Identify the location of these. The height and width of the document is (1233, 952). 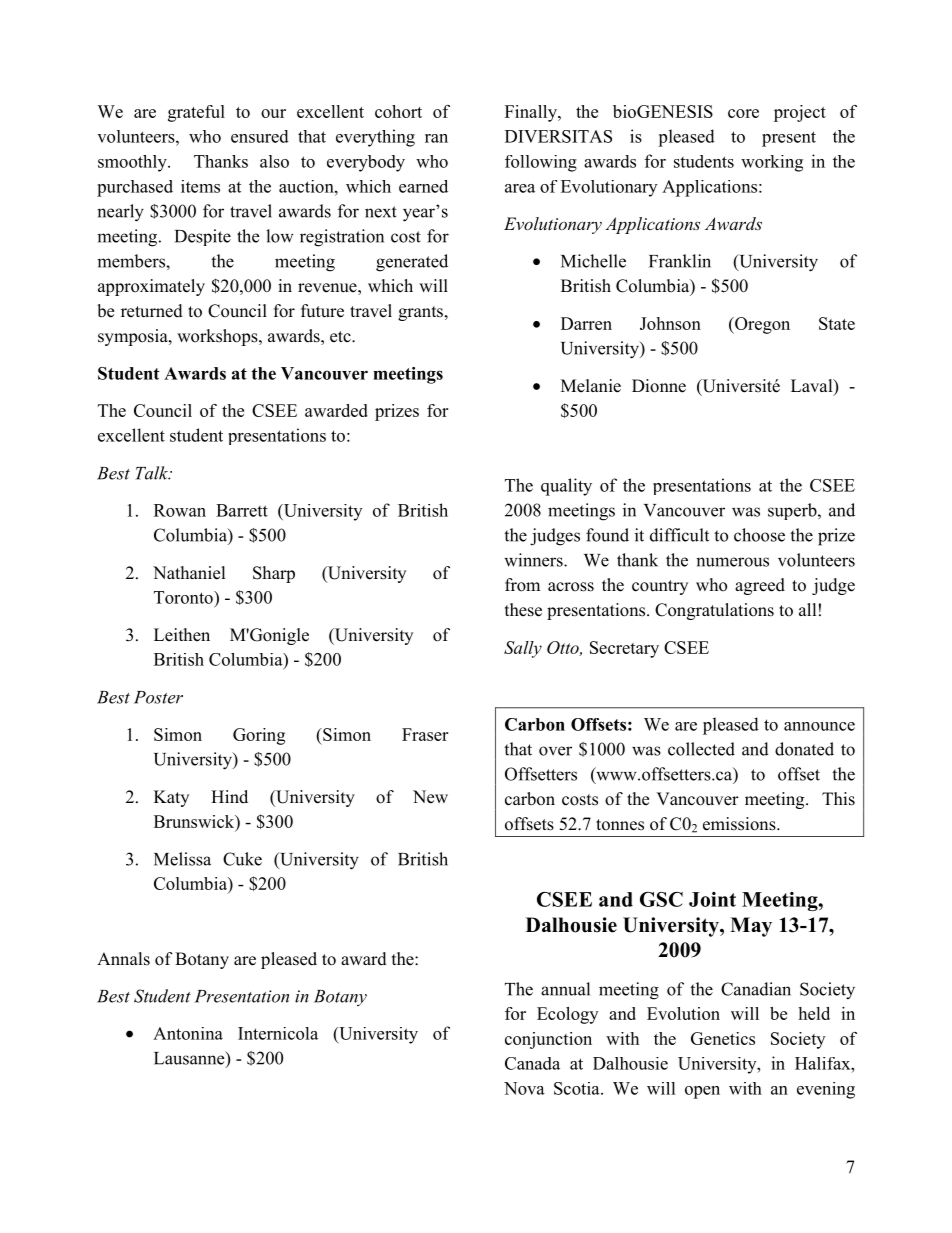
(523, 610).
